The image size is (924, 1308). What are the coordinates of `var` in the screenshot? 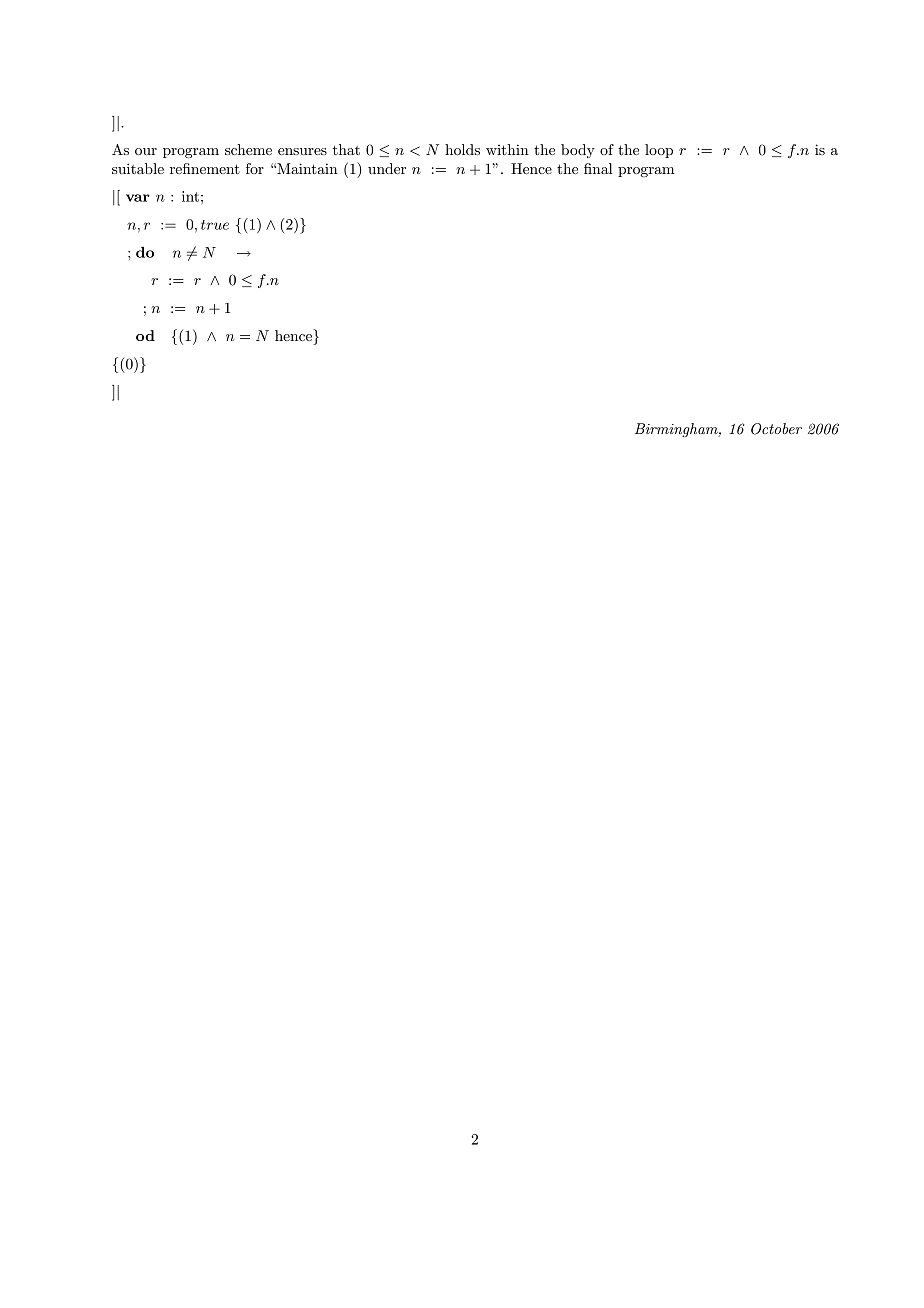 It's located at (138, 198).
